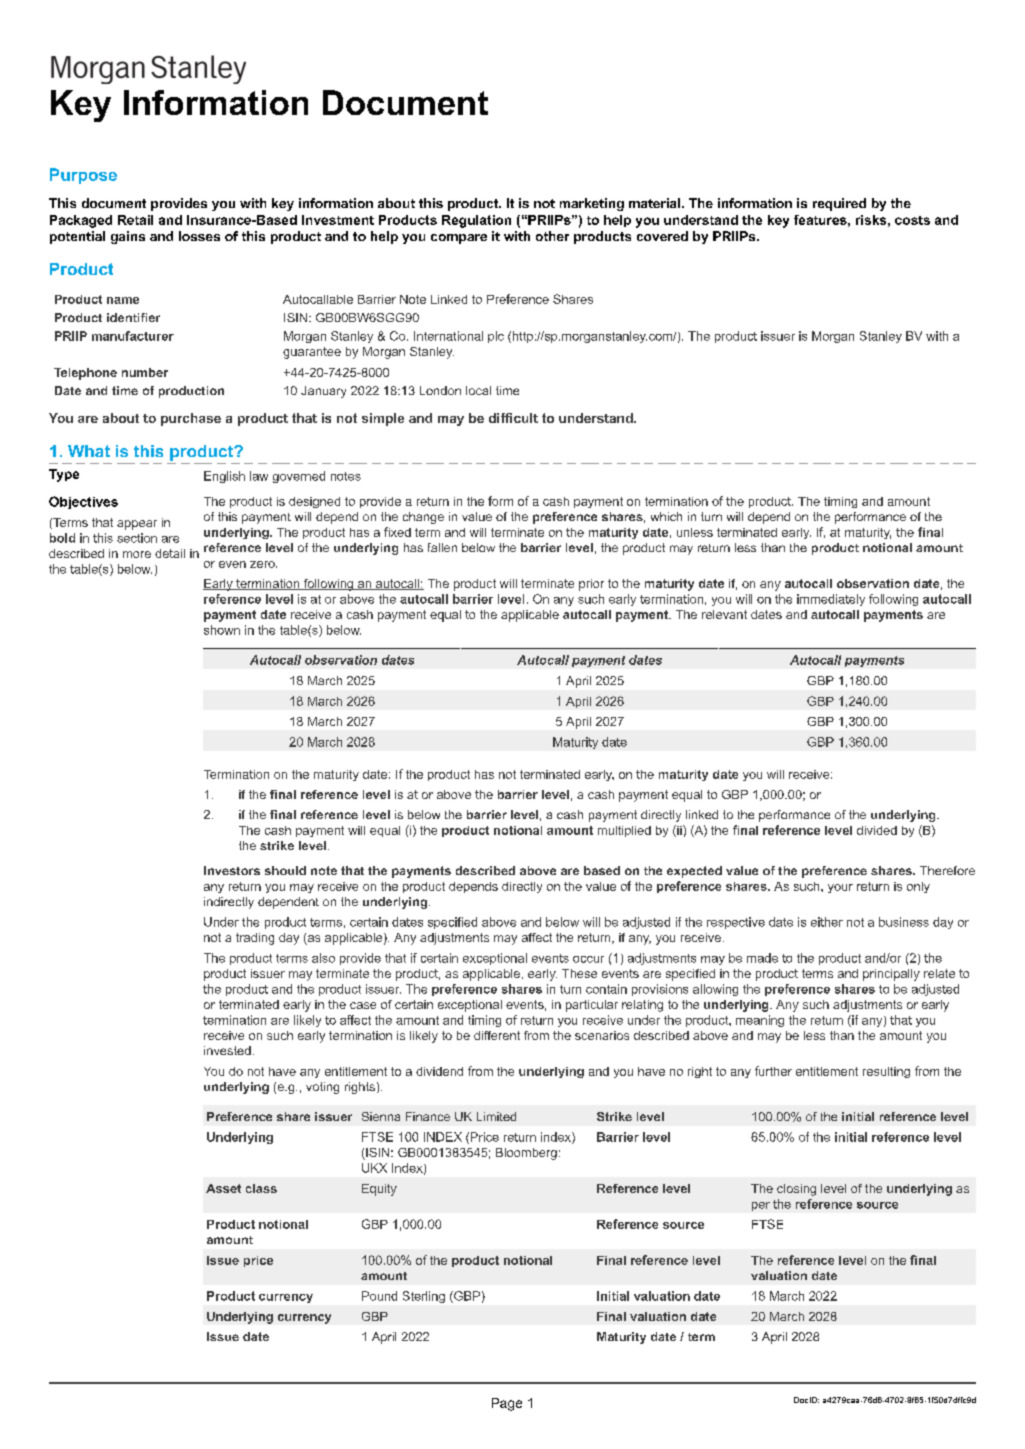  Describe the element at coordinates (232, 870) in the screenshot. I see `Investors` at that location.
